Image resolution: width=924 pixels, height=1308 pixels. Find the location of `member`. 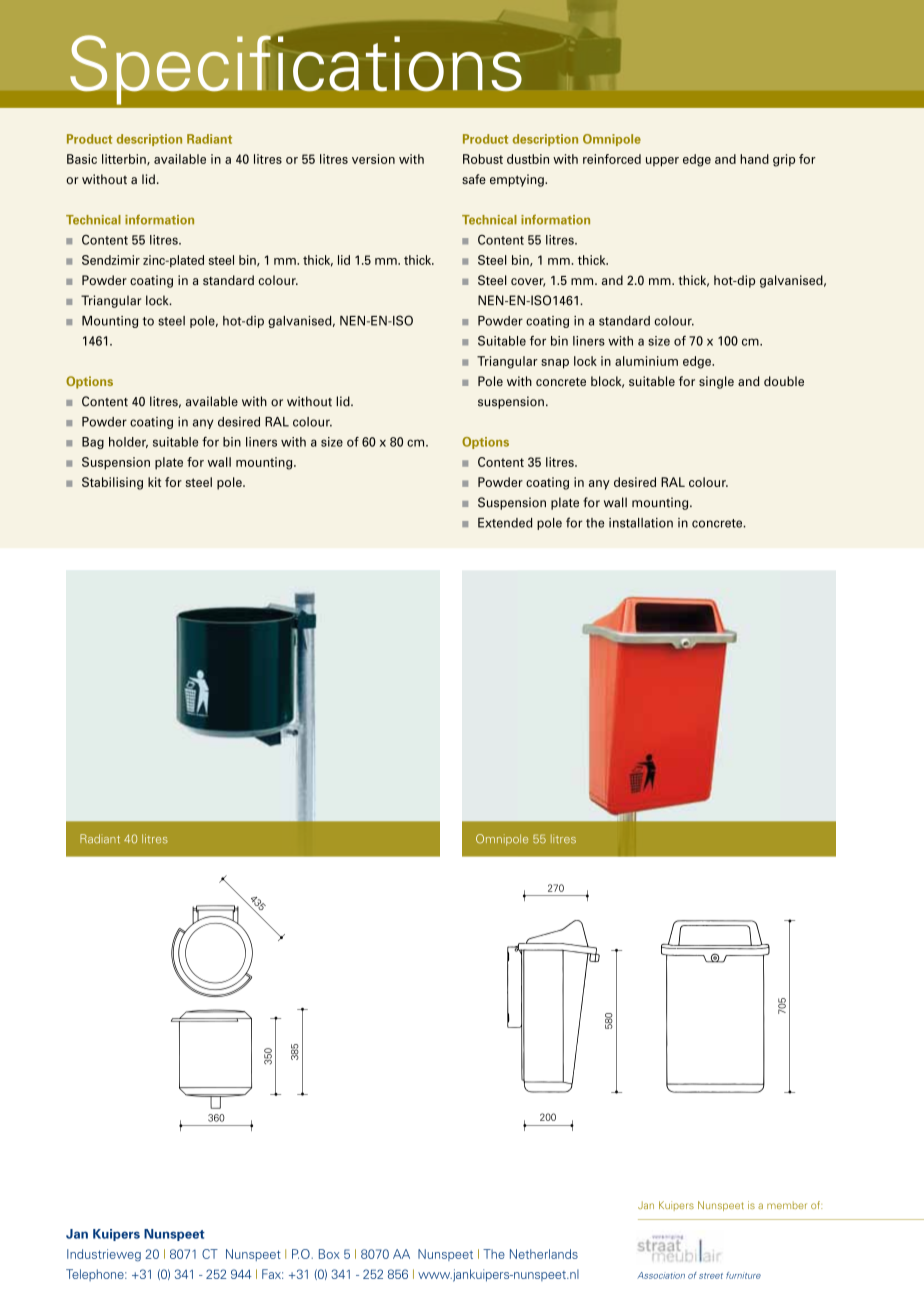

member is located at coordinates (787, 1205).
